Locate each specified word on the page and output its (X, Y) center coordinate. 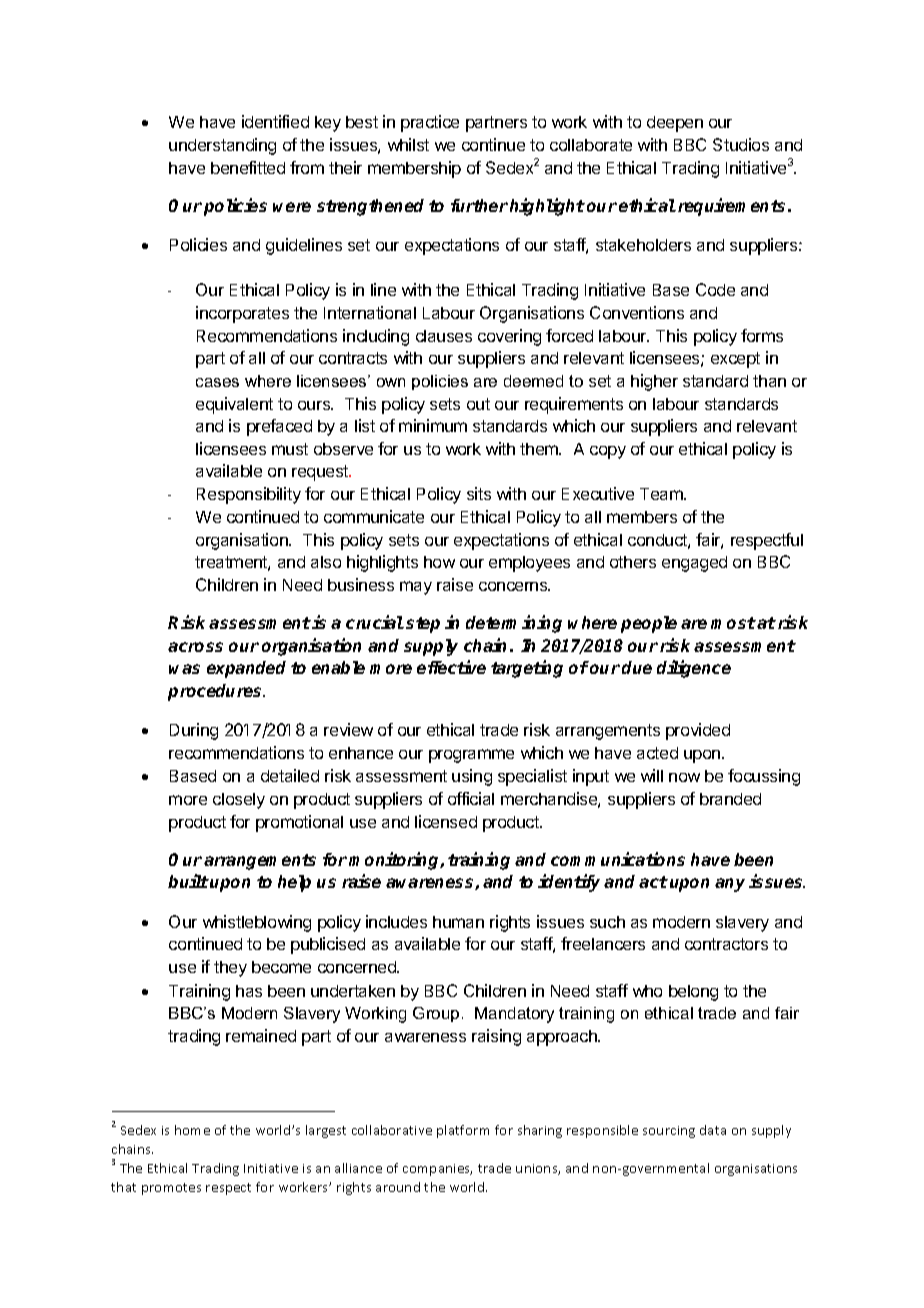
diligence (694, 669)
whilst (408, 144)
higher (654, 382)
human (458, 922)
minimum (433, 425)
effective (451, 667)
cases (217, 382)
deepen (675, 124)
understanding (222, 146)
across (195, 647)
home (192, 1130)
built (188, 881)
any (730, 885)
